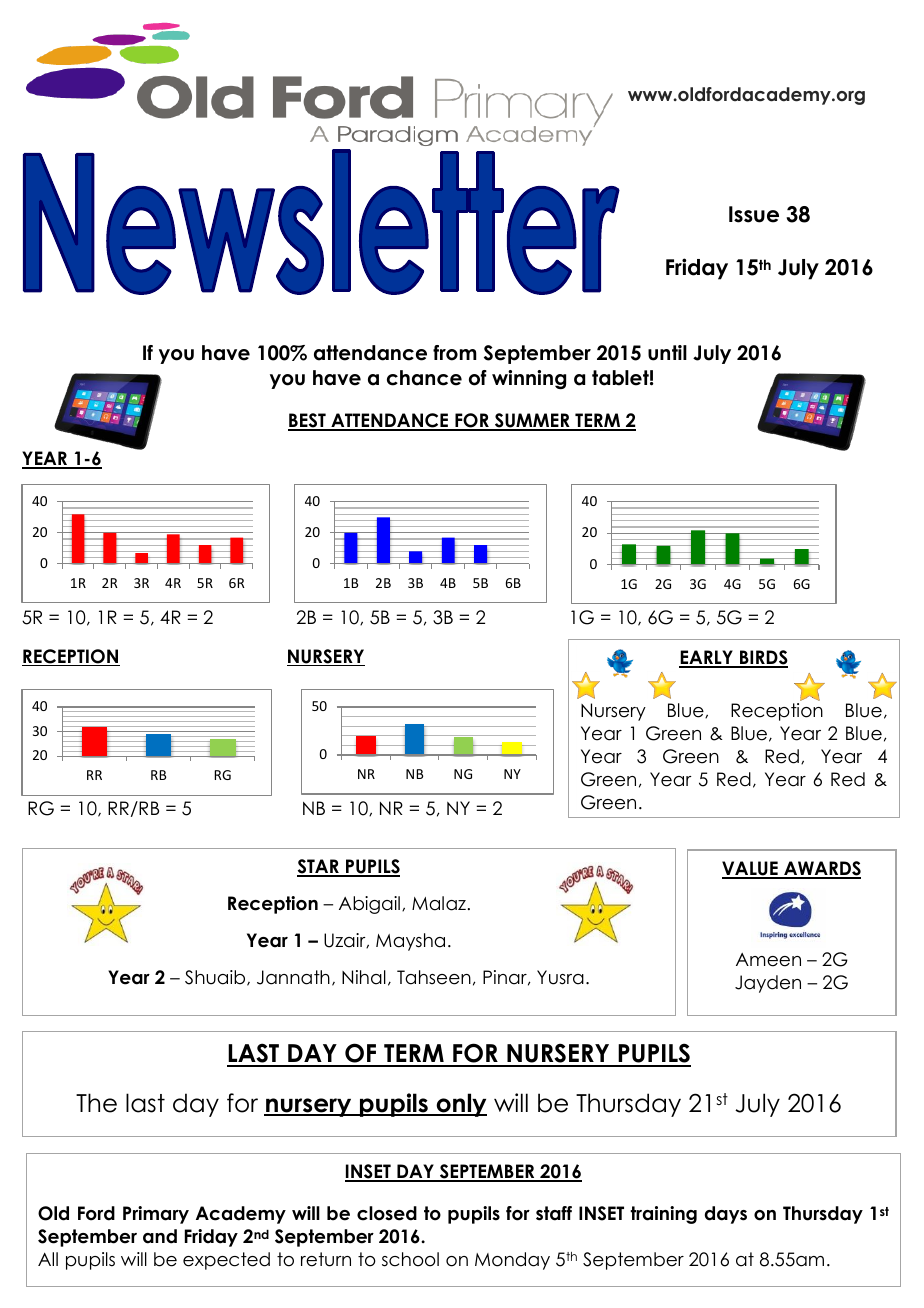 This screenshot has height=1308, width=924. Describe the element at coordinates (455, 353) in the screenshot. I see `from` at that location.
